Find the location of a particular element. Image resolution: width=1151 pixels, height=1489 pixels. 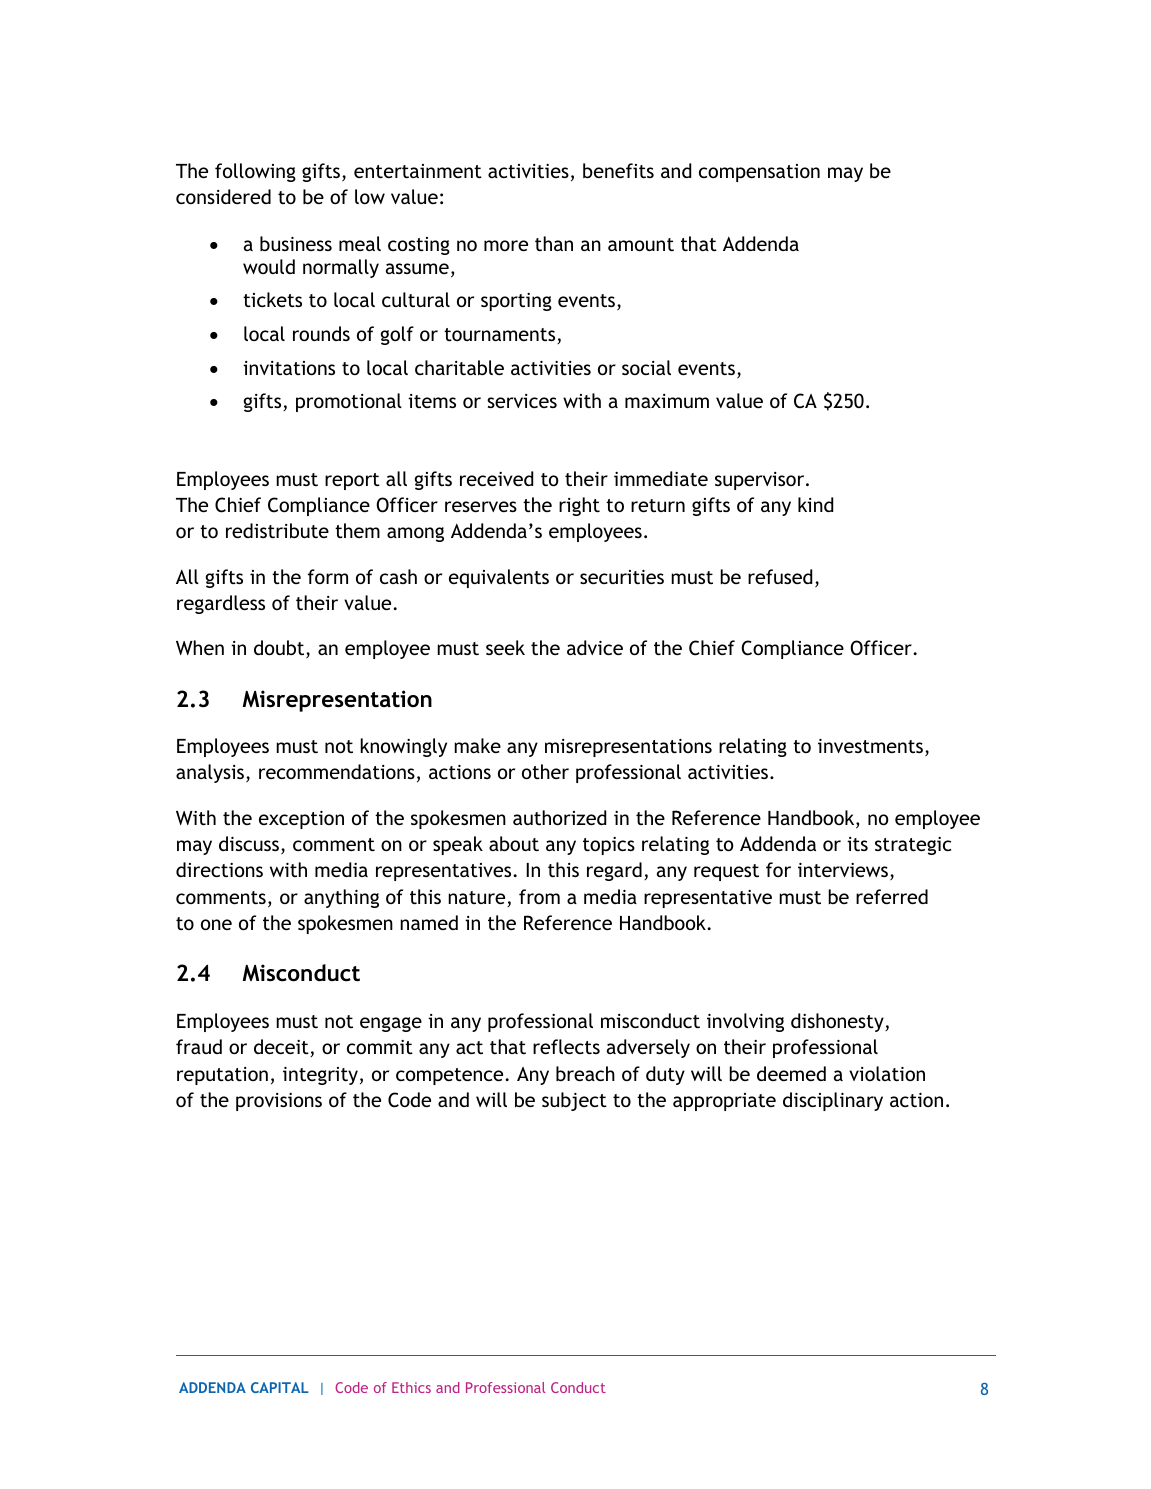

compensation is located at coordinates (759, 173).
